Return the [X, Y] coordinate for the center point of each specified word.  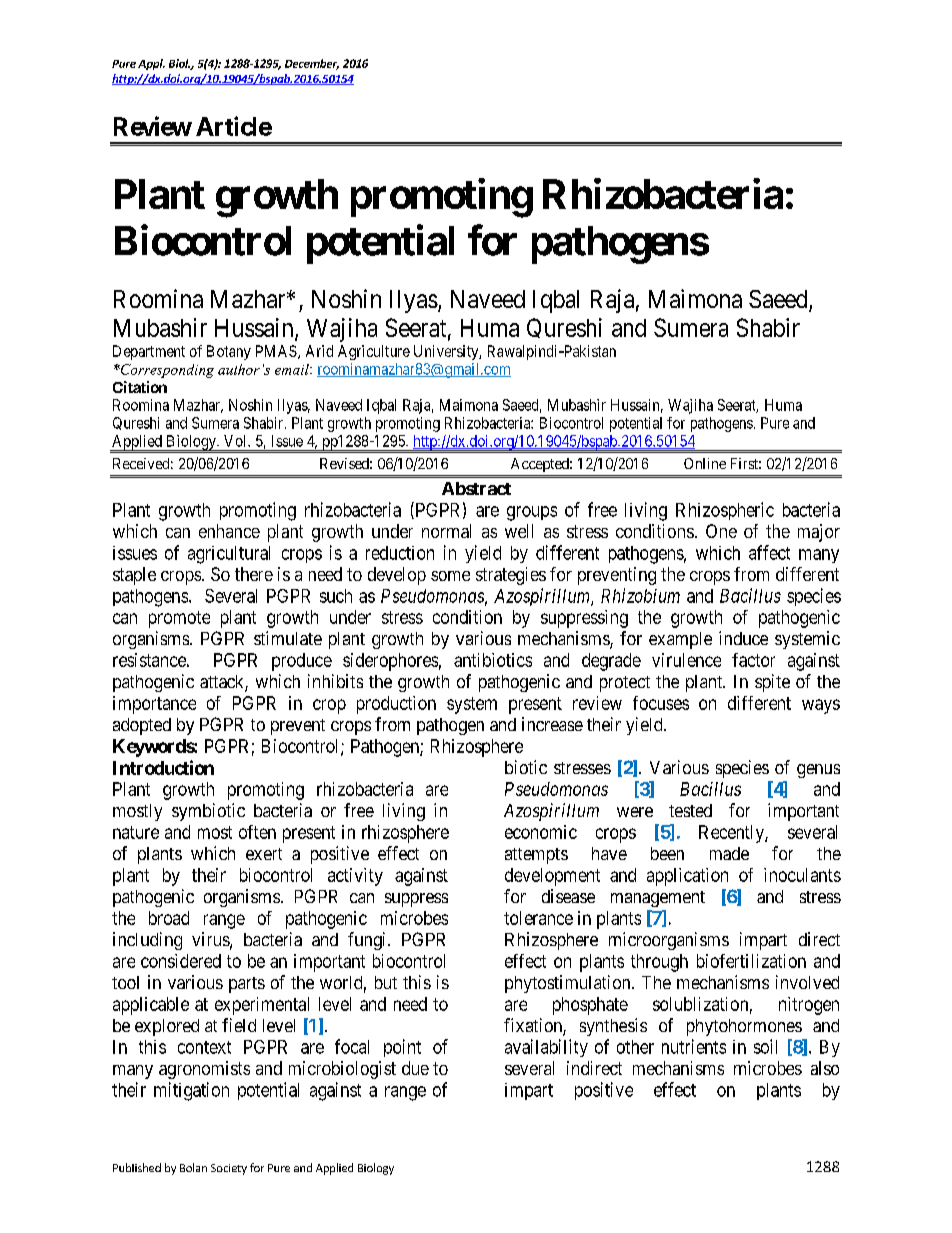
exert [264, 854]
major [819, 533]
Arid [319, 351]
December [312, 64]
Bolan [193, 1167]
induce [743, 638]
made [729, 853]
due [415, 1068]
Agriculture [374, 352]
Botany [229, 352]
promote [179, 619]
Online [705, 463]
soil [765, 1046]
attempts [536, 856]
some [450, 576]
